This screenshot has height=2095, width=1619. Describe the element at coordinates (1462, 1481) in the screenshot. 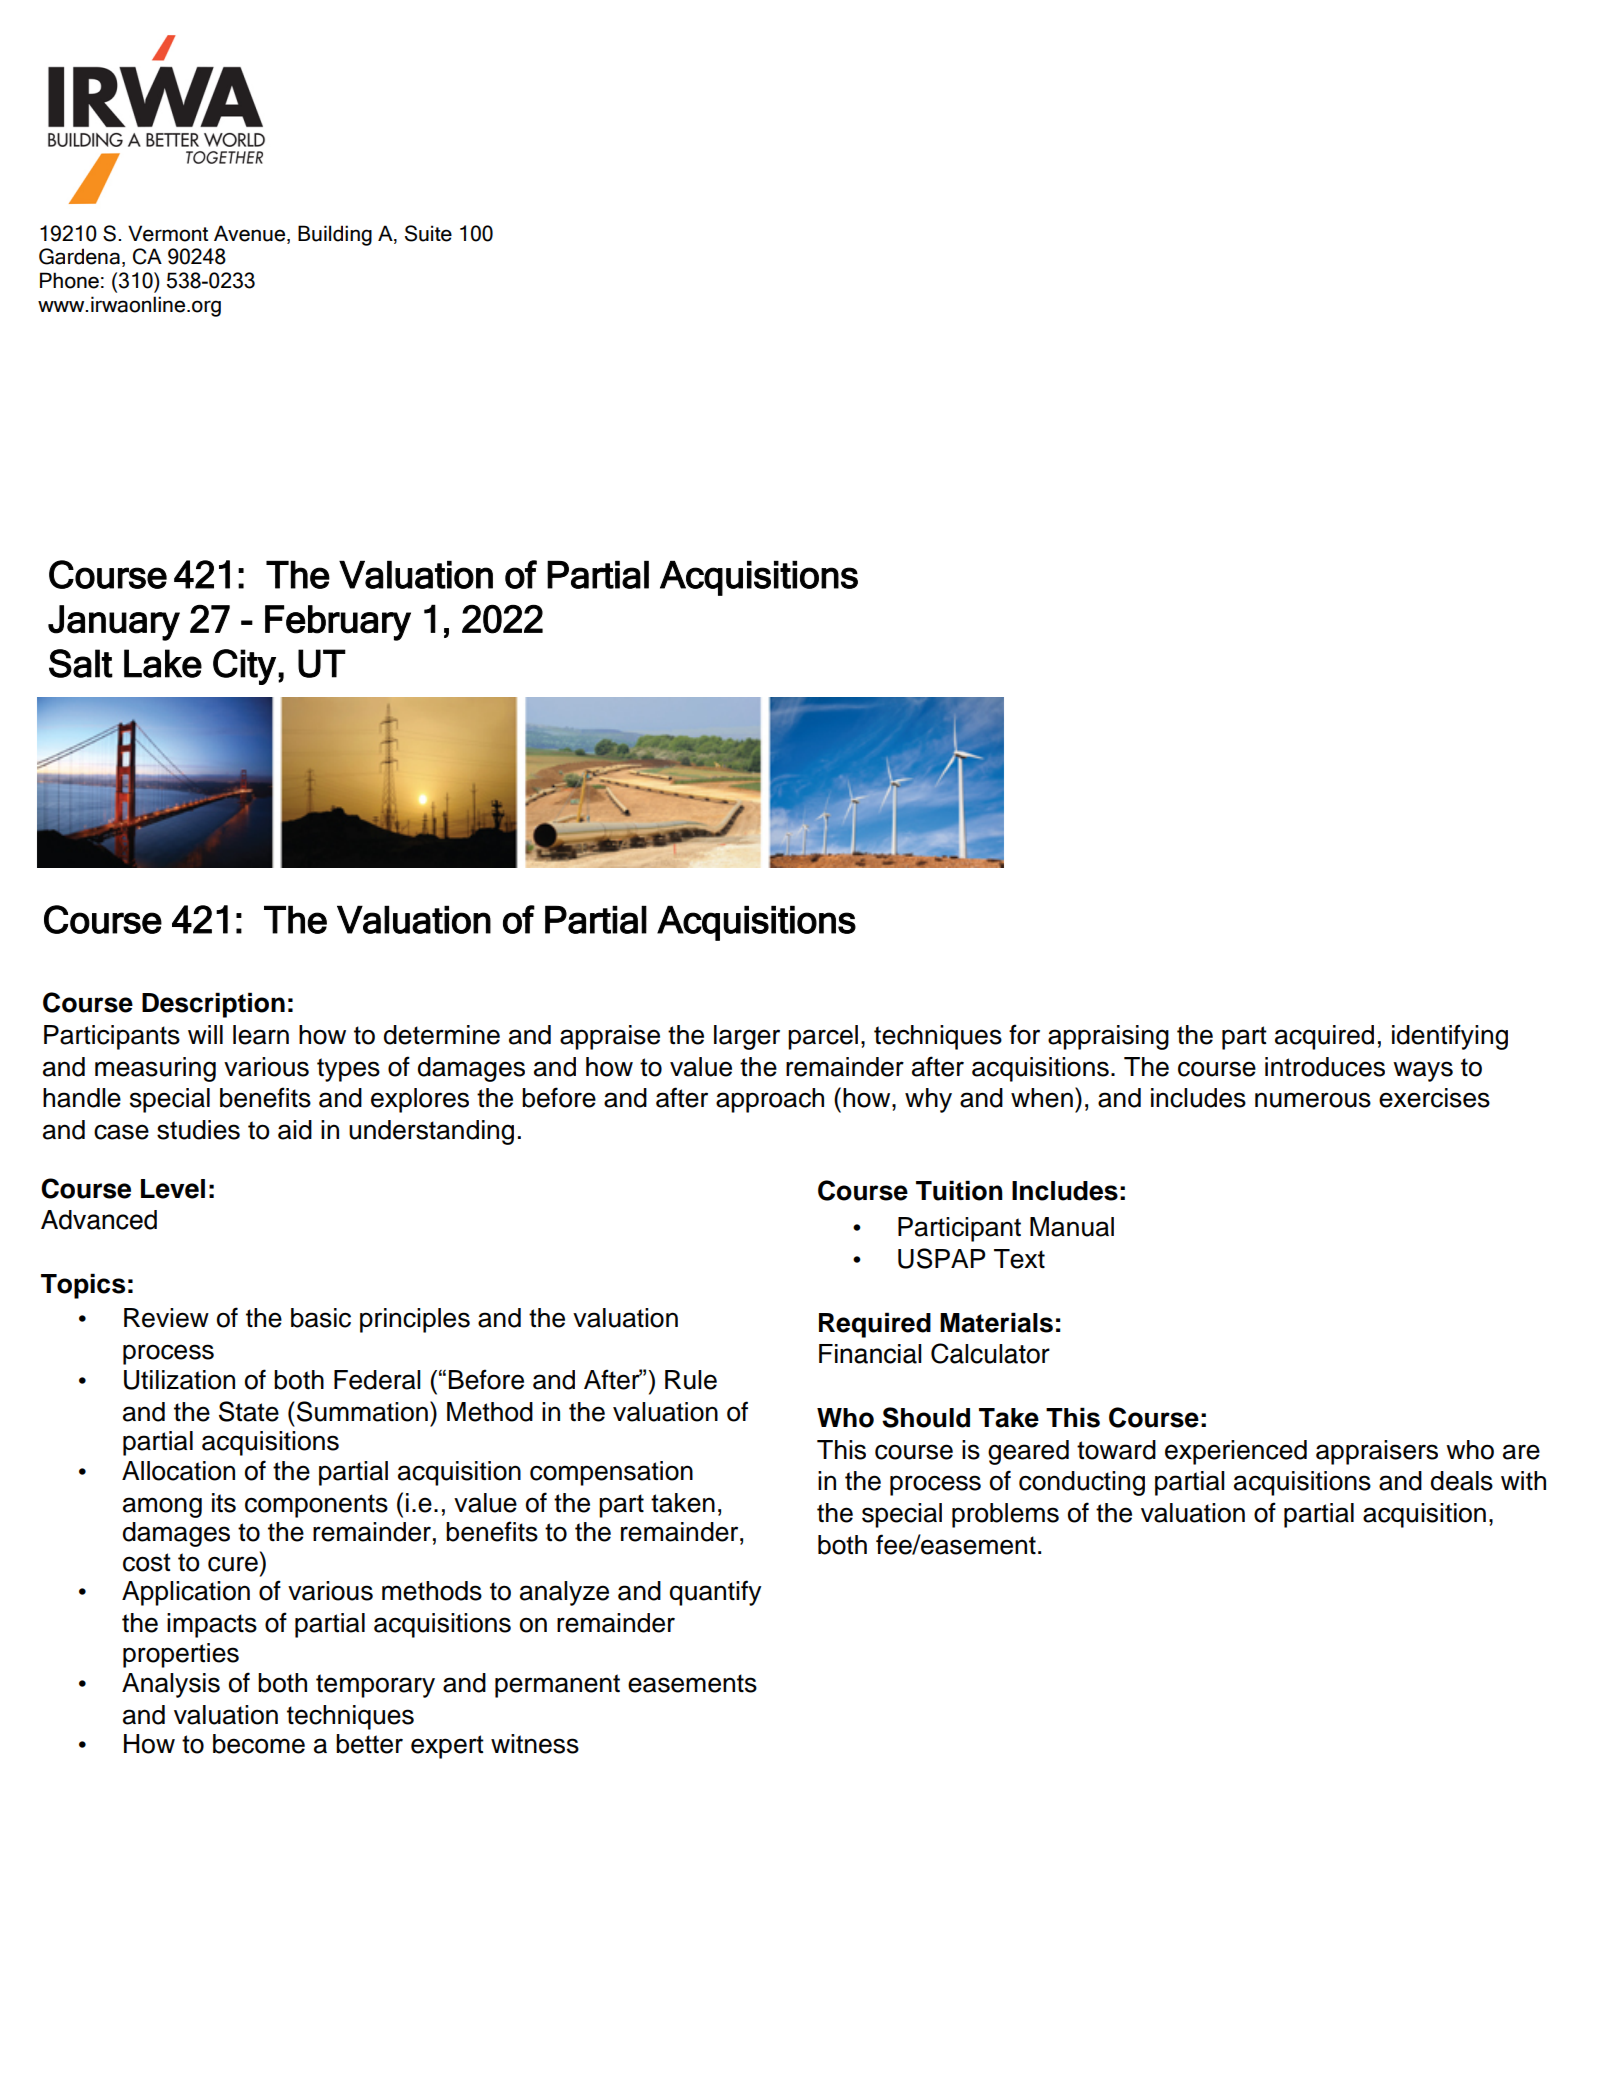

I see `deals` at that location.
